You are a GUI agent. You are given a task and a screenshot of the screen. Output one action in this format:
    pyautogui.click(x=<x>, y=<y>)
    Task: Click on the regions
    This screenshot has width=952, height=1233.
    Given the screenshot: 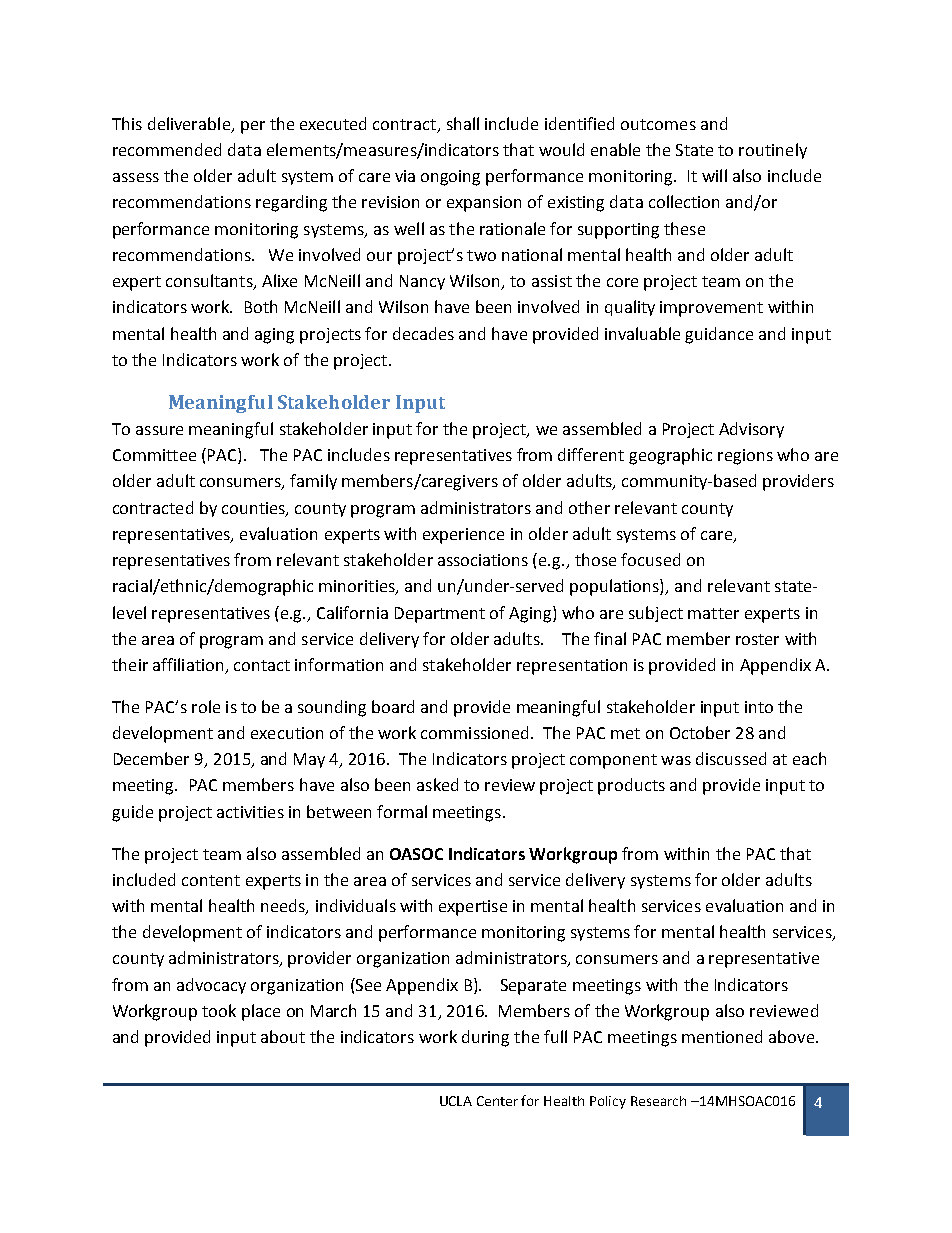 What is the action you would take?
    pyautogui.click(x=745, y=457)
